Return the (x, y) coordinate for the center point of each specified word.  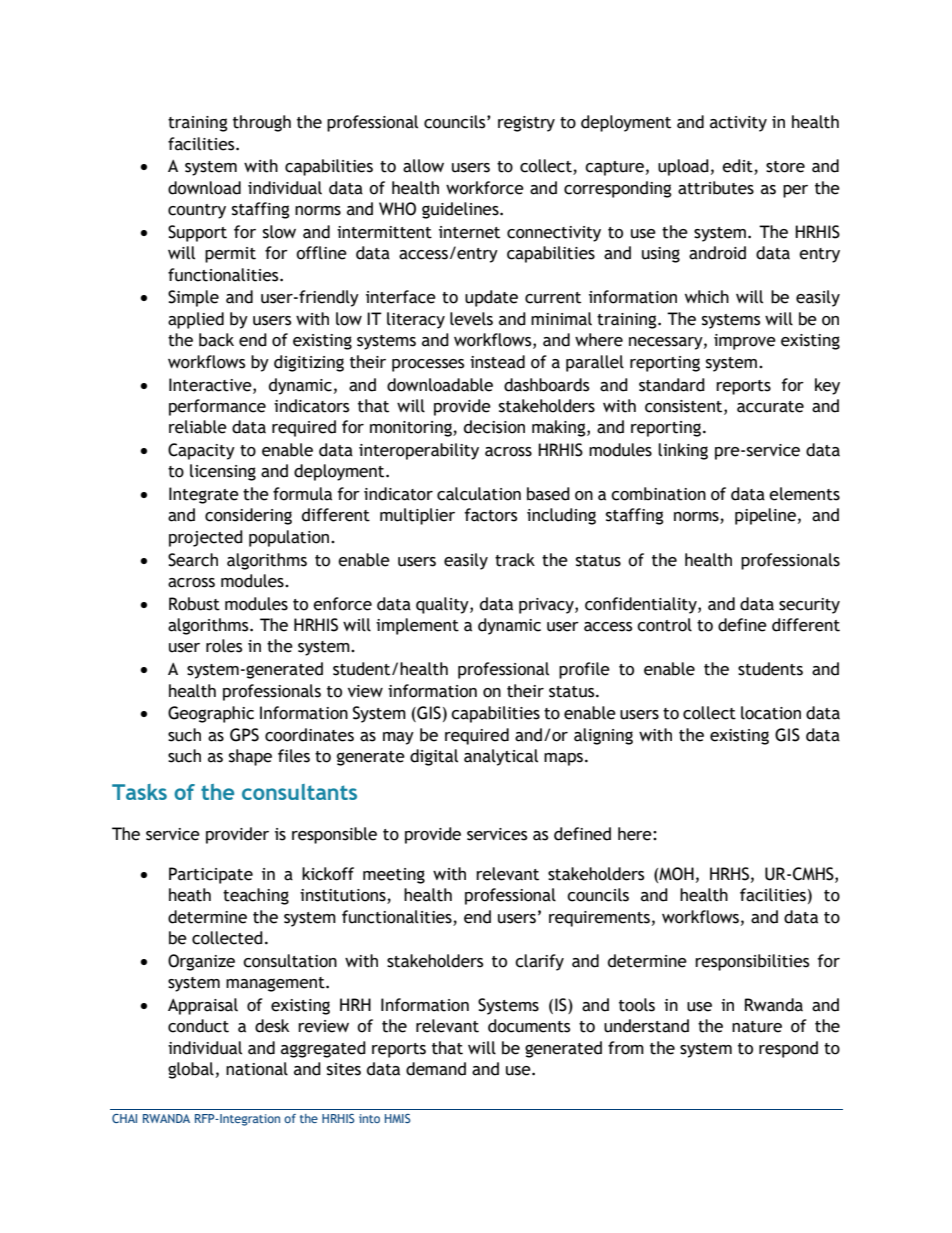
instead (497, 362)
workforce (485, 188)
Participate (211, 875)
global (191, 1070)
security (809, 606)
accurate (770, 407)
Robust (194, 604)
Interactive (211, 385)
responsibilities (752, 962)
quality (443, 605)
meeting (394, 876)
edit (738, 167)
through (262, 123)
